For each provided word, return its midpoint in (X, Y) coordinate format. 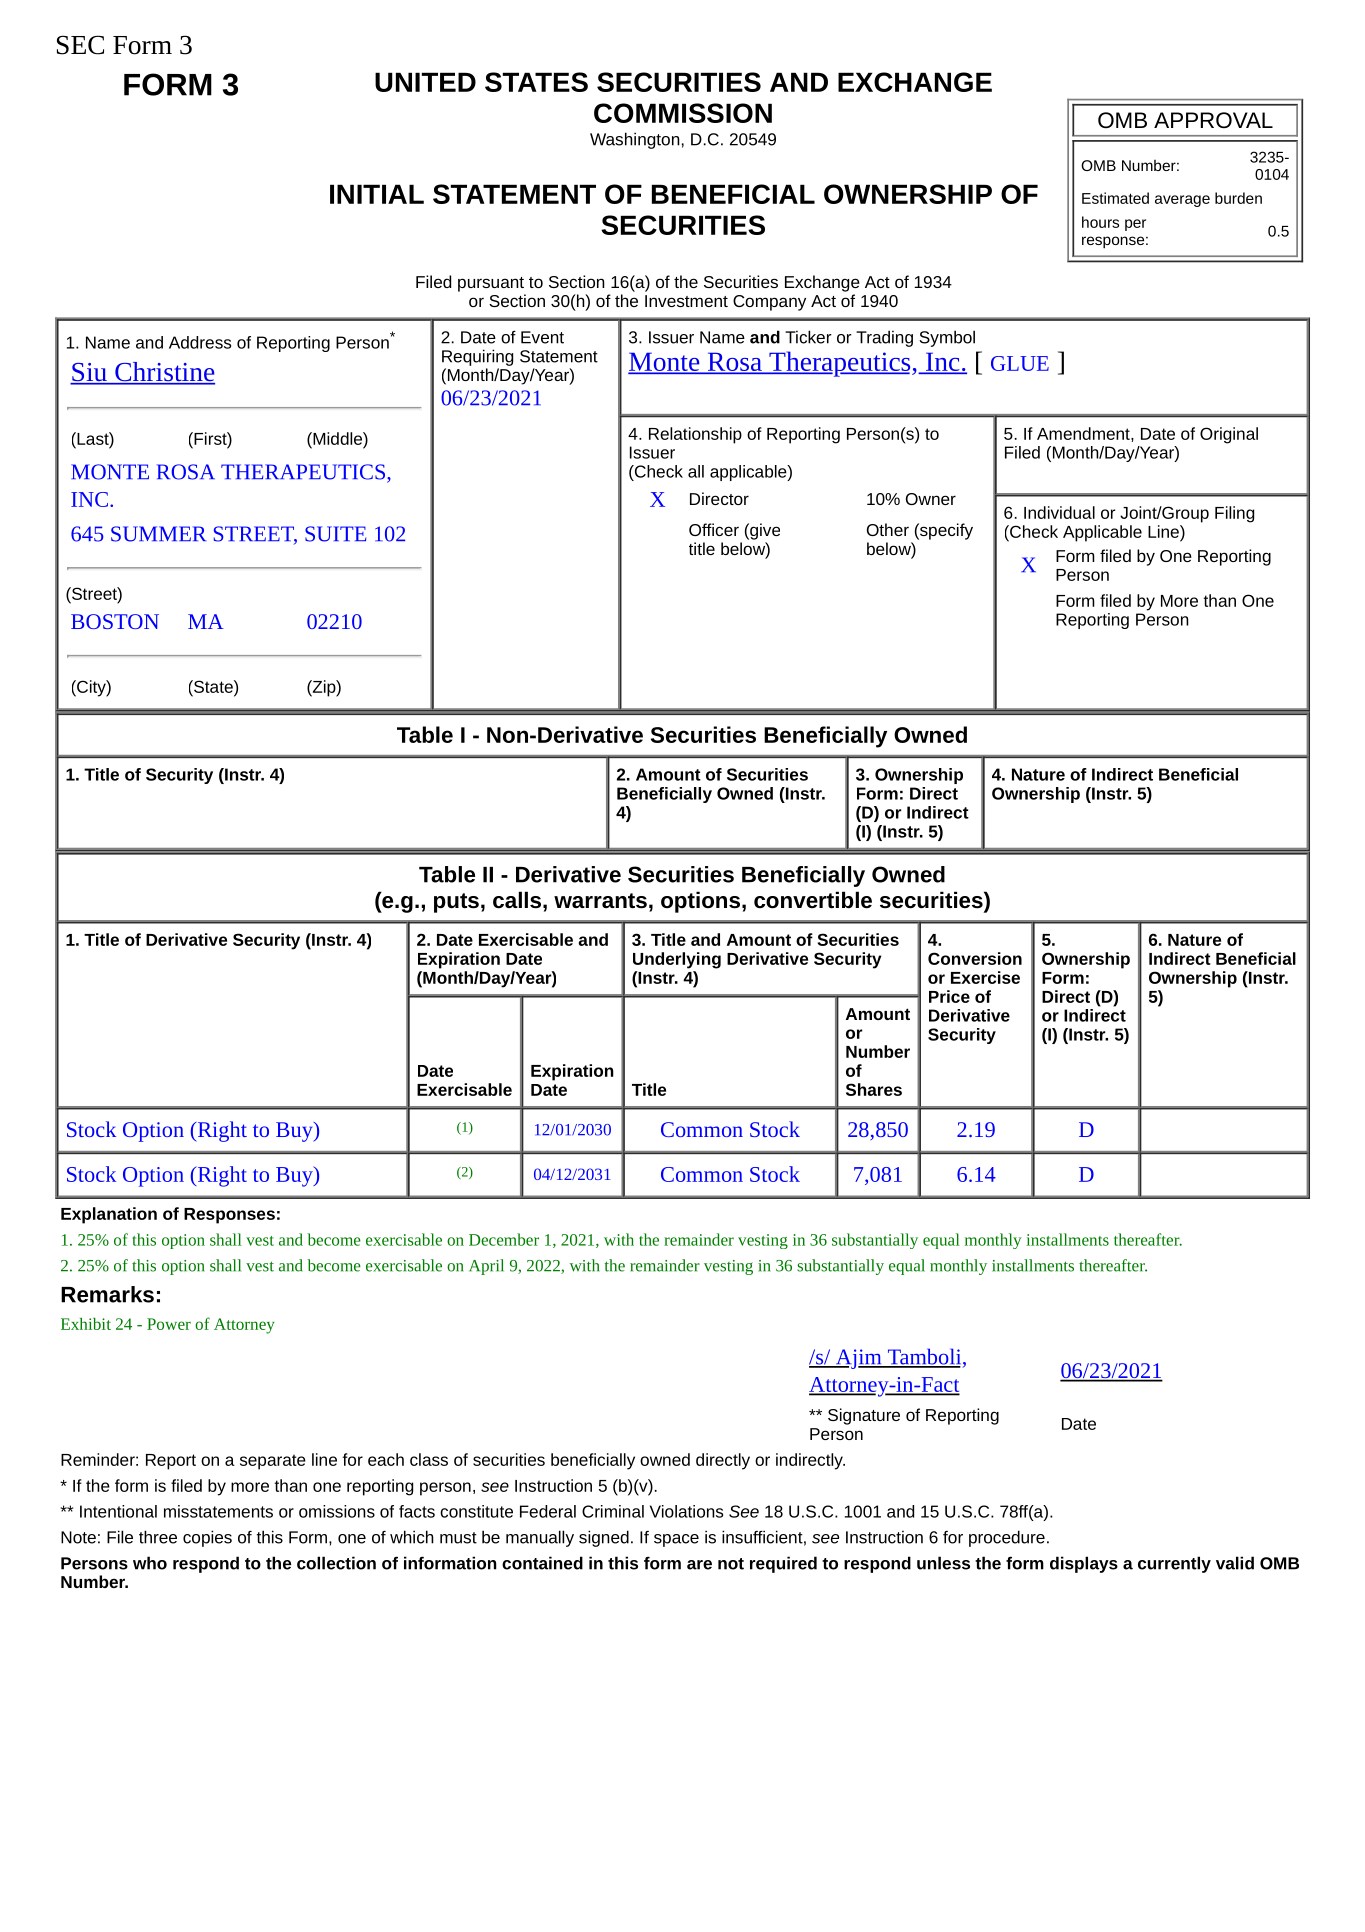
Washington (635, 140)
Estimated (1115, 198)
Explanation (109, 1215)
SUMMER (158, 534)
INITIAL (377, 194)
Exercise (985, 977)
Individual (1059, 512)
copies (207, 1538)
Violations (686, 1511)
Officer (714, 529)
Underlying (677, 960)
